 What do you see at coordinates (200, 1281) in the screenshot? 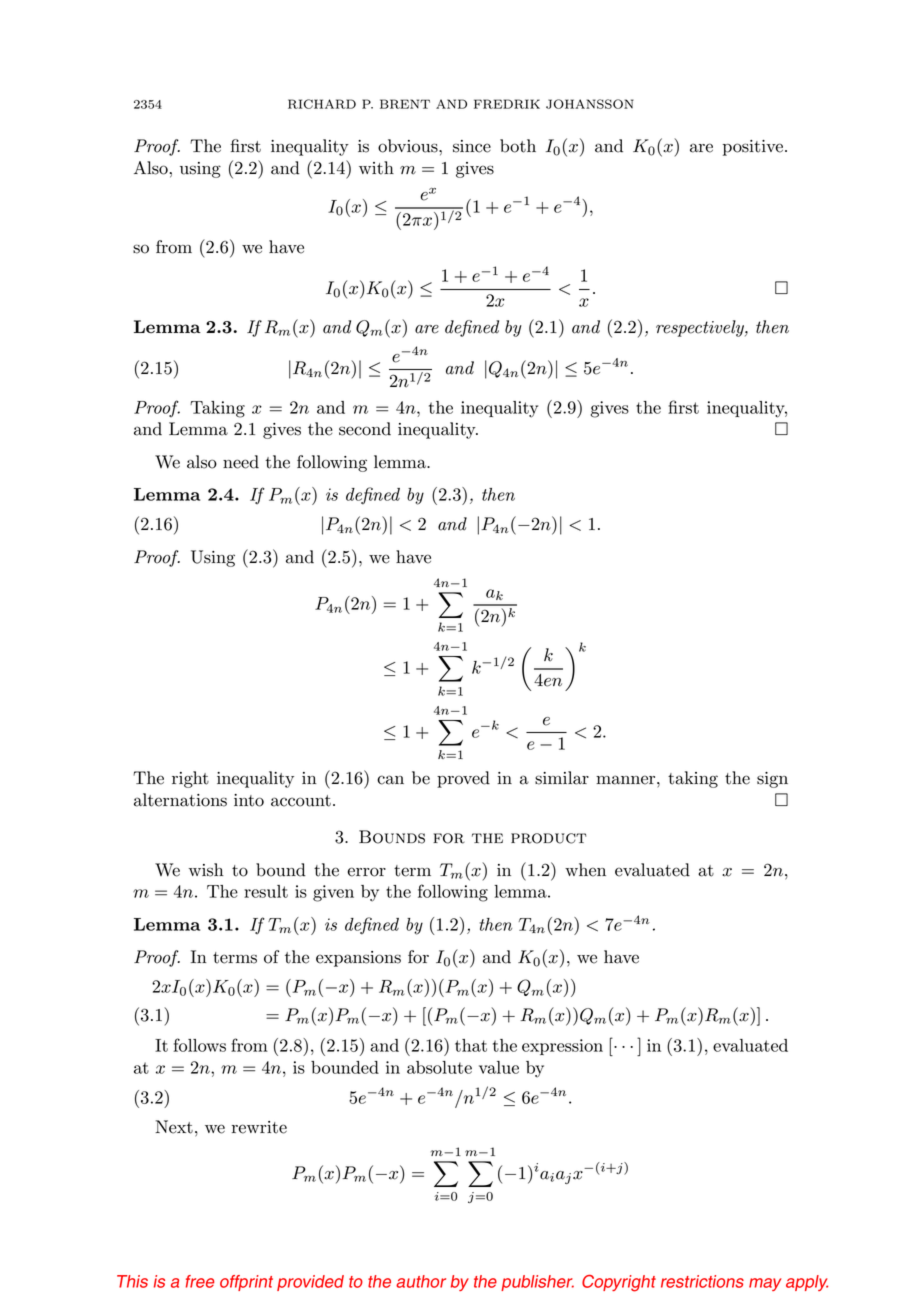
I see `free` at bounding box center [200, 1281].
